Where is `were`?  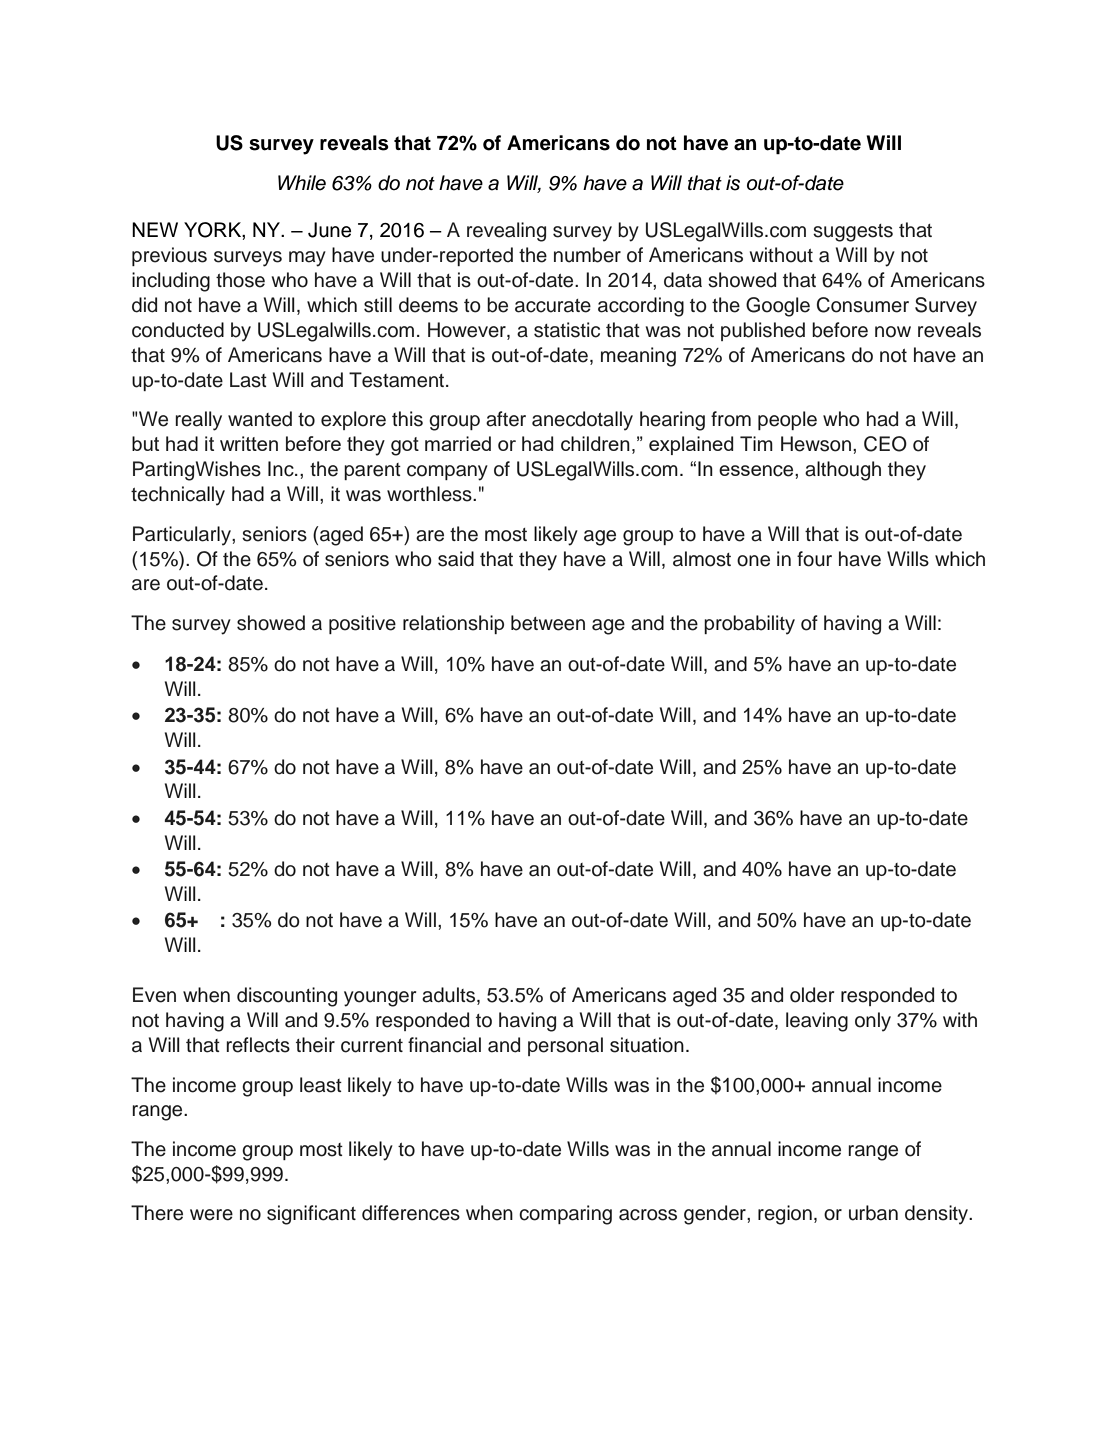
were is located at coordinates (211, 1215).
